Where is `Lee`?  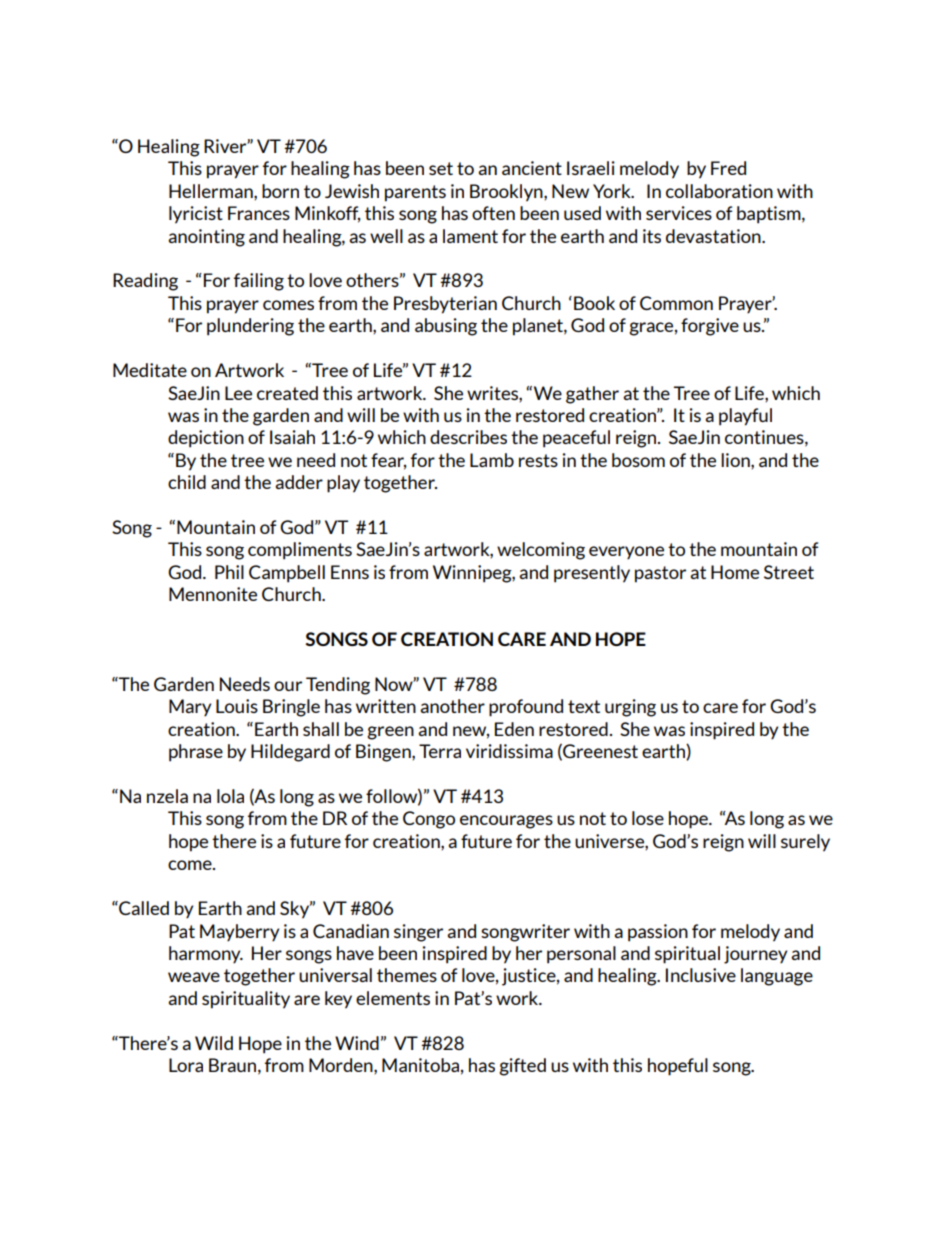 Lee is located at coordinates (238, 393).
